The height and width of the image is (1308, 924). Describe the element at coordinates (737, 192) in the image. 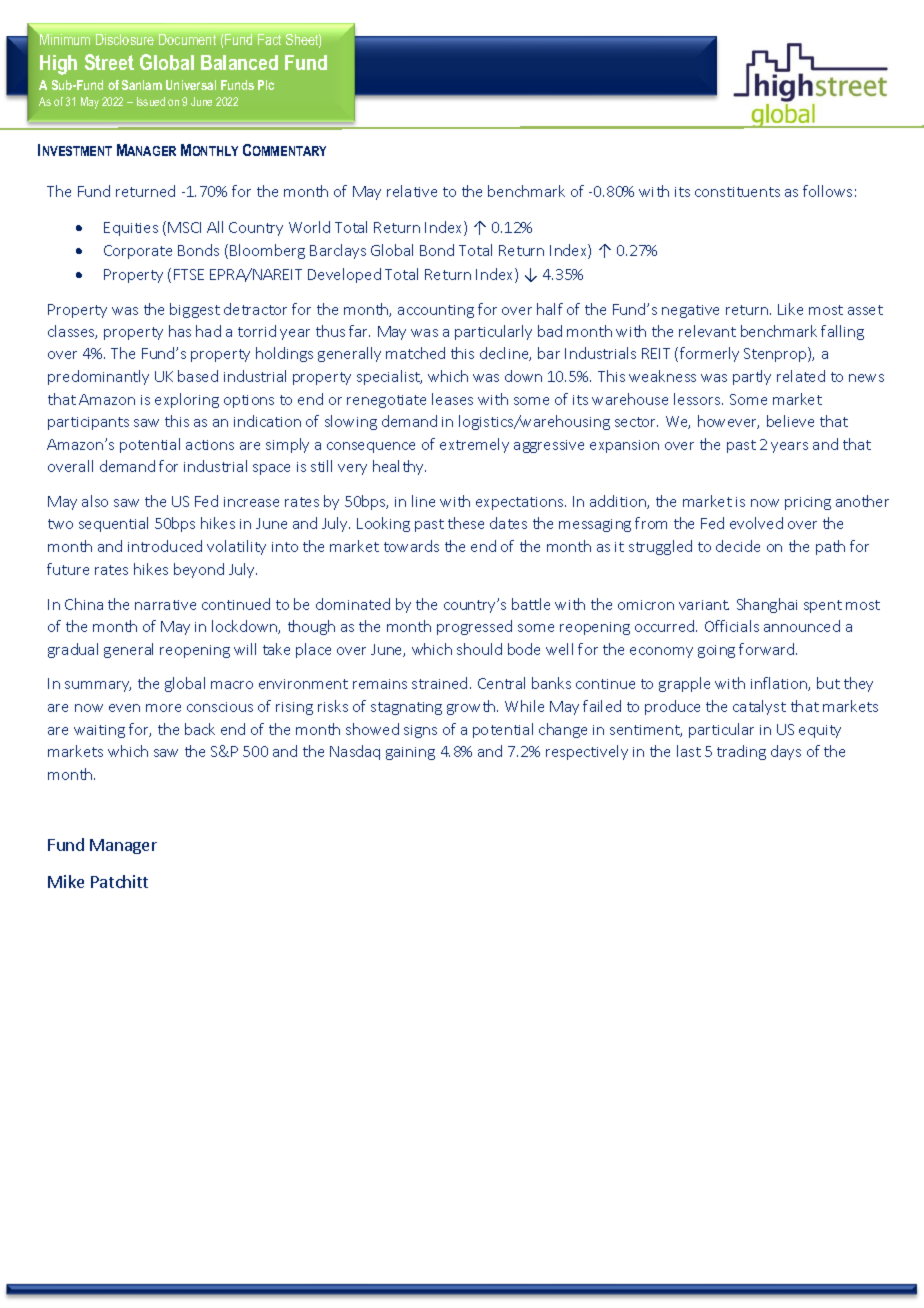

I see `constituents` at that location.
